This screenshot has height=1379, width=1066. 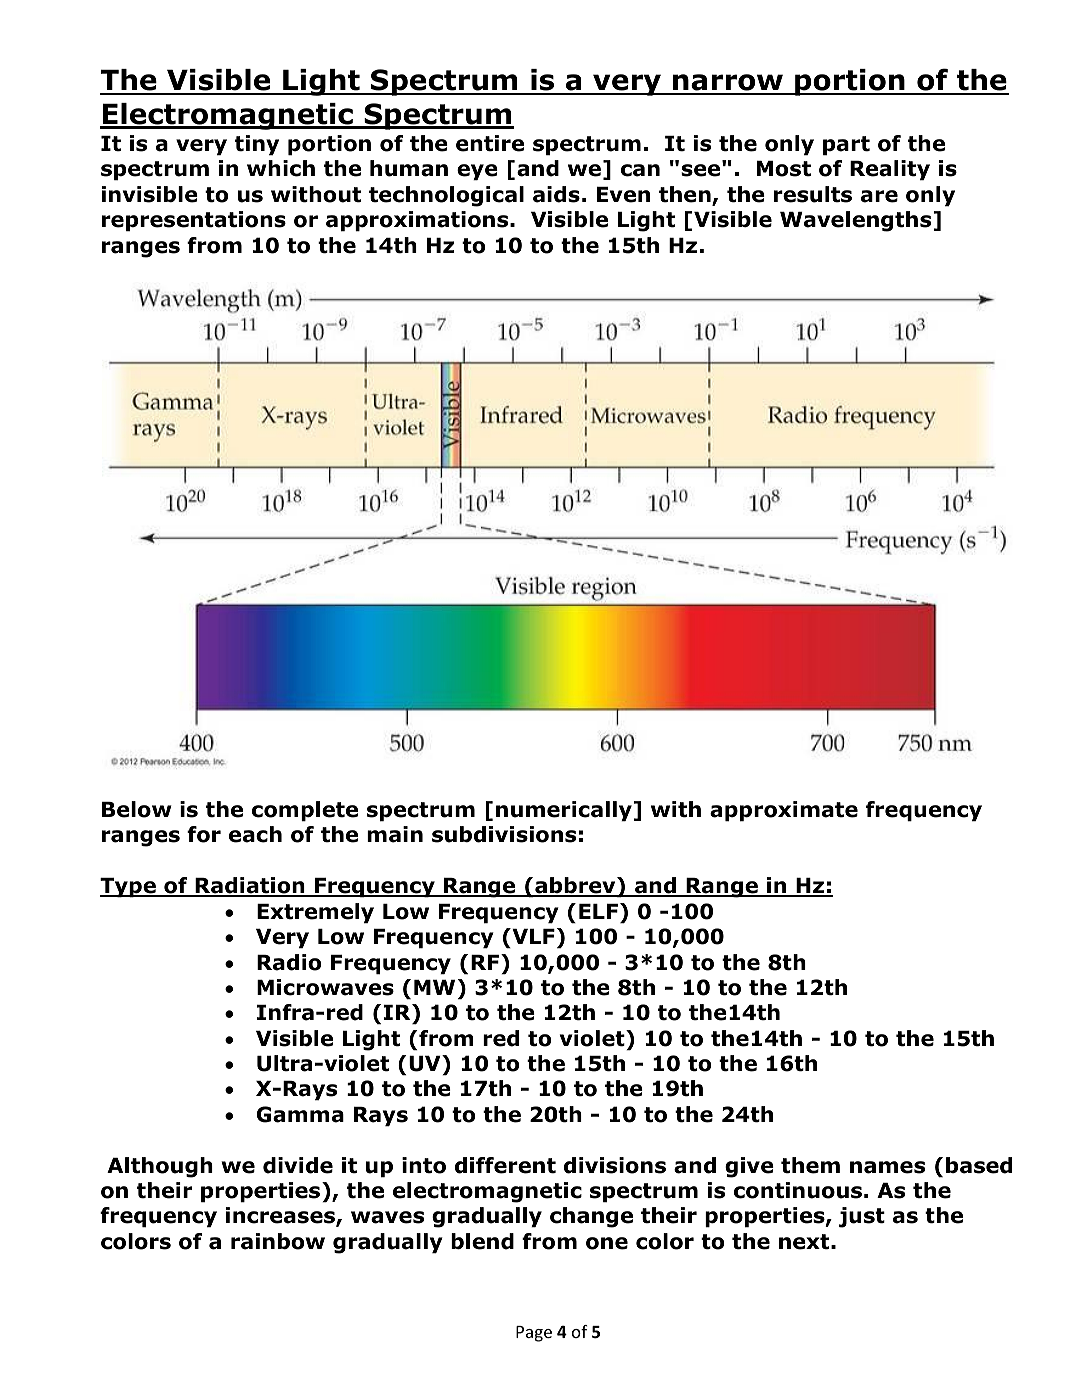 I want to click on part, so click(x=846, y=146).
